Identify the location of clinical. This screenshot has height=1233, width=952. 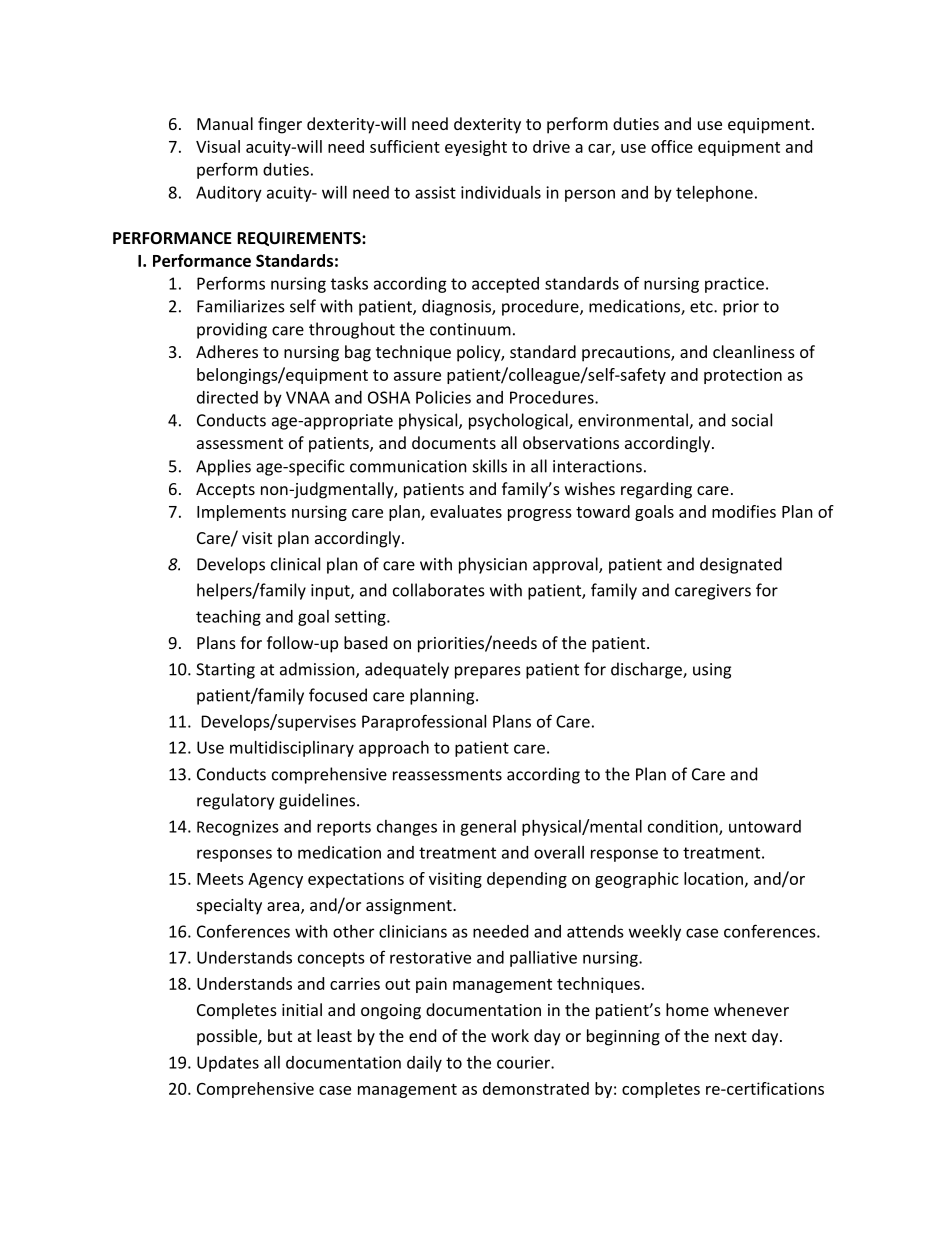
(295, 564).
